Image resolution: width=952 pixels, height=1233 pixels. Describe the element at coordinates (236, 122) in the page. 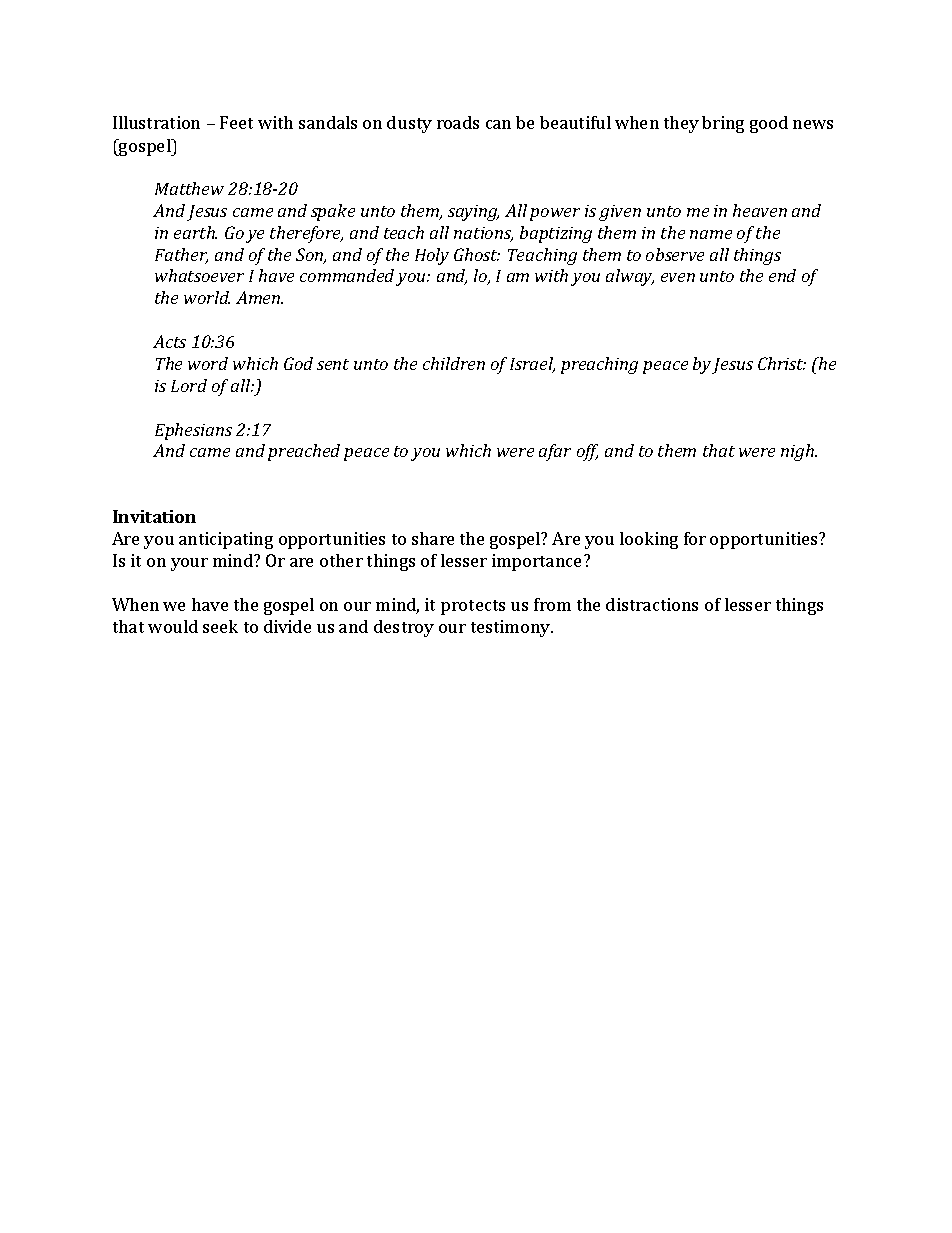

I see `Feet` at that location.
